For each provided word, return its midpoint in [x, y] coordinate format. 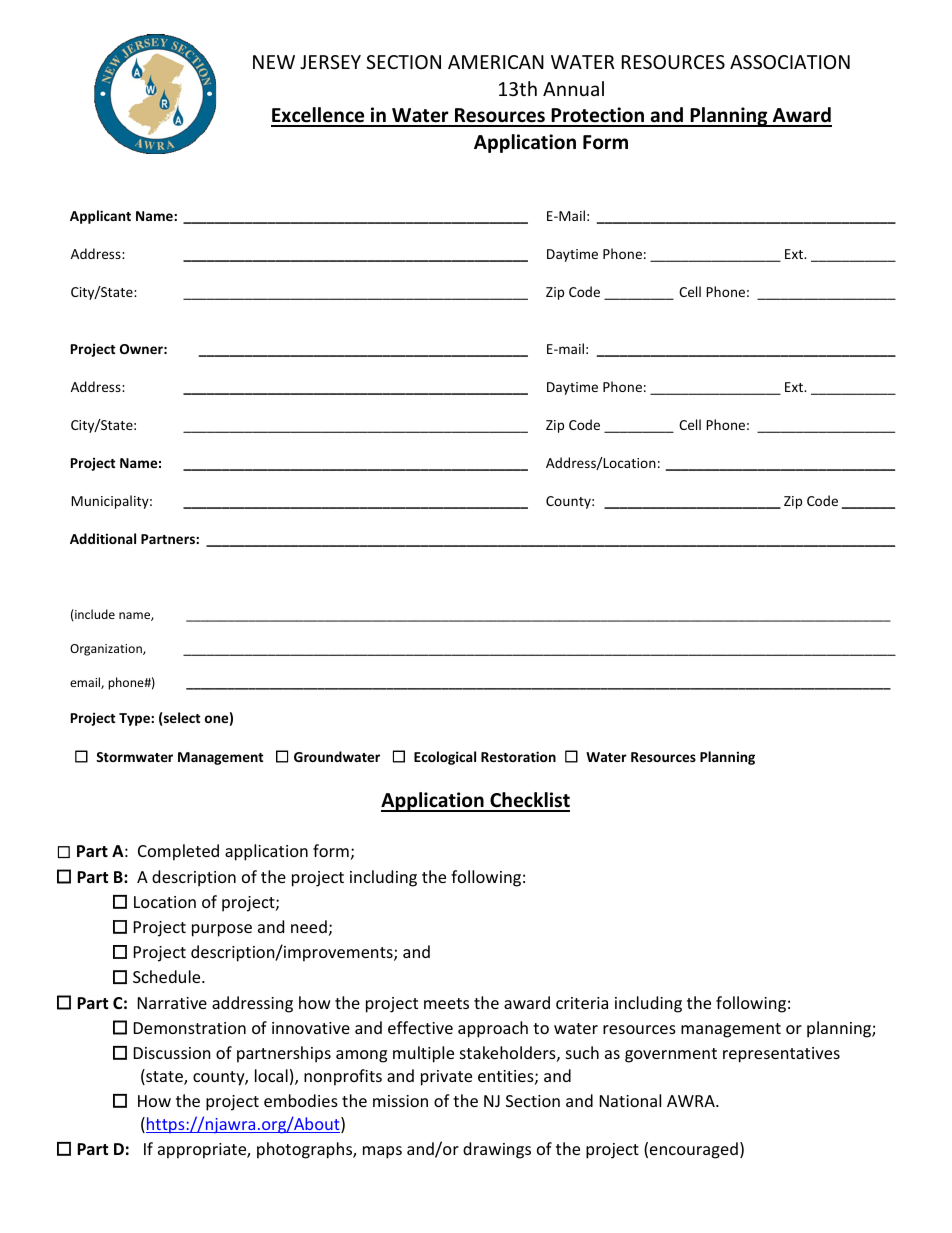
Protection [597, 116]
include [94, 614]
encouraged [694, 1150]
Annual [573, 88]
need [309, 926]
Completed [178, 852]
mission [400, 1101]
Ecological [445, 758]
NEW [274, 62]
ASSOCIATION [790, 62]
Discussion [172, 1053]
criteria [582, 1003]
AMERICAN [496, 62]
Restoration [518, 756]
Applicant [100, 217]
